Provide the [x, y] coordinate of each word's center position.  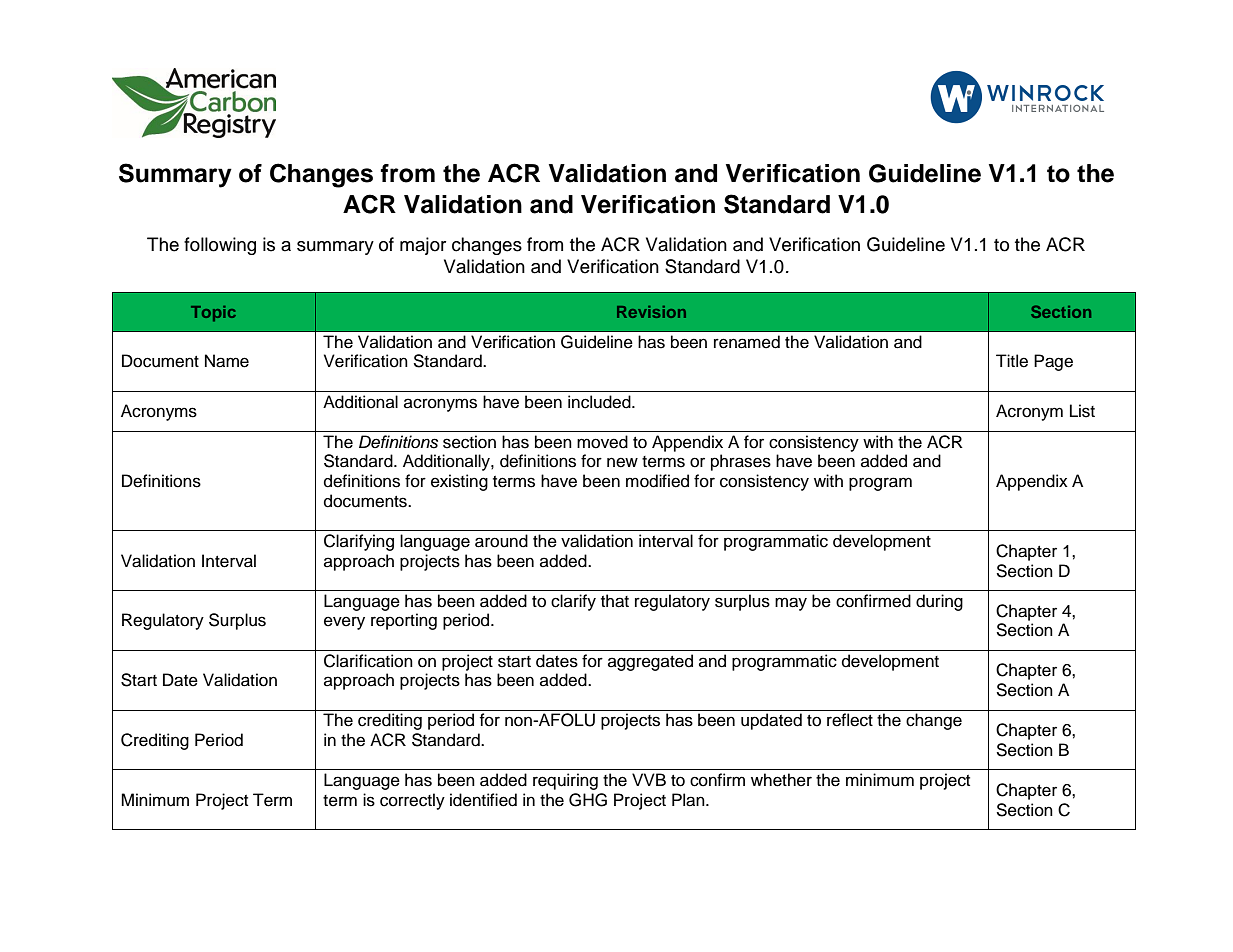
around [501, 541]
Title [1012, 361]
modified [657, 481]
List [1082, 411]
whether [781, 780]
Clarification [368, 661]
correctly [412, 801]
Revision [651, 312]
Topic [213, 314]
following [220, 246]
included [600, 402]
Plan [689, 800]
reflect [850, 720]
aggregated [650, 662]
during [939, 602]
